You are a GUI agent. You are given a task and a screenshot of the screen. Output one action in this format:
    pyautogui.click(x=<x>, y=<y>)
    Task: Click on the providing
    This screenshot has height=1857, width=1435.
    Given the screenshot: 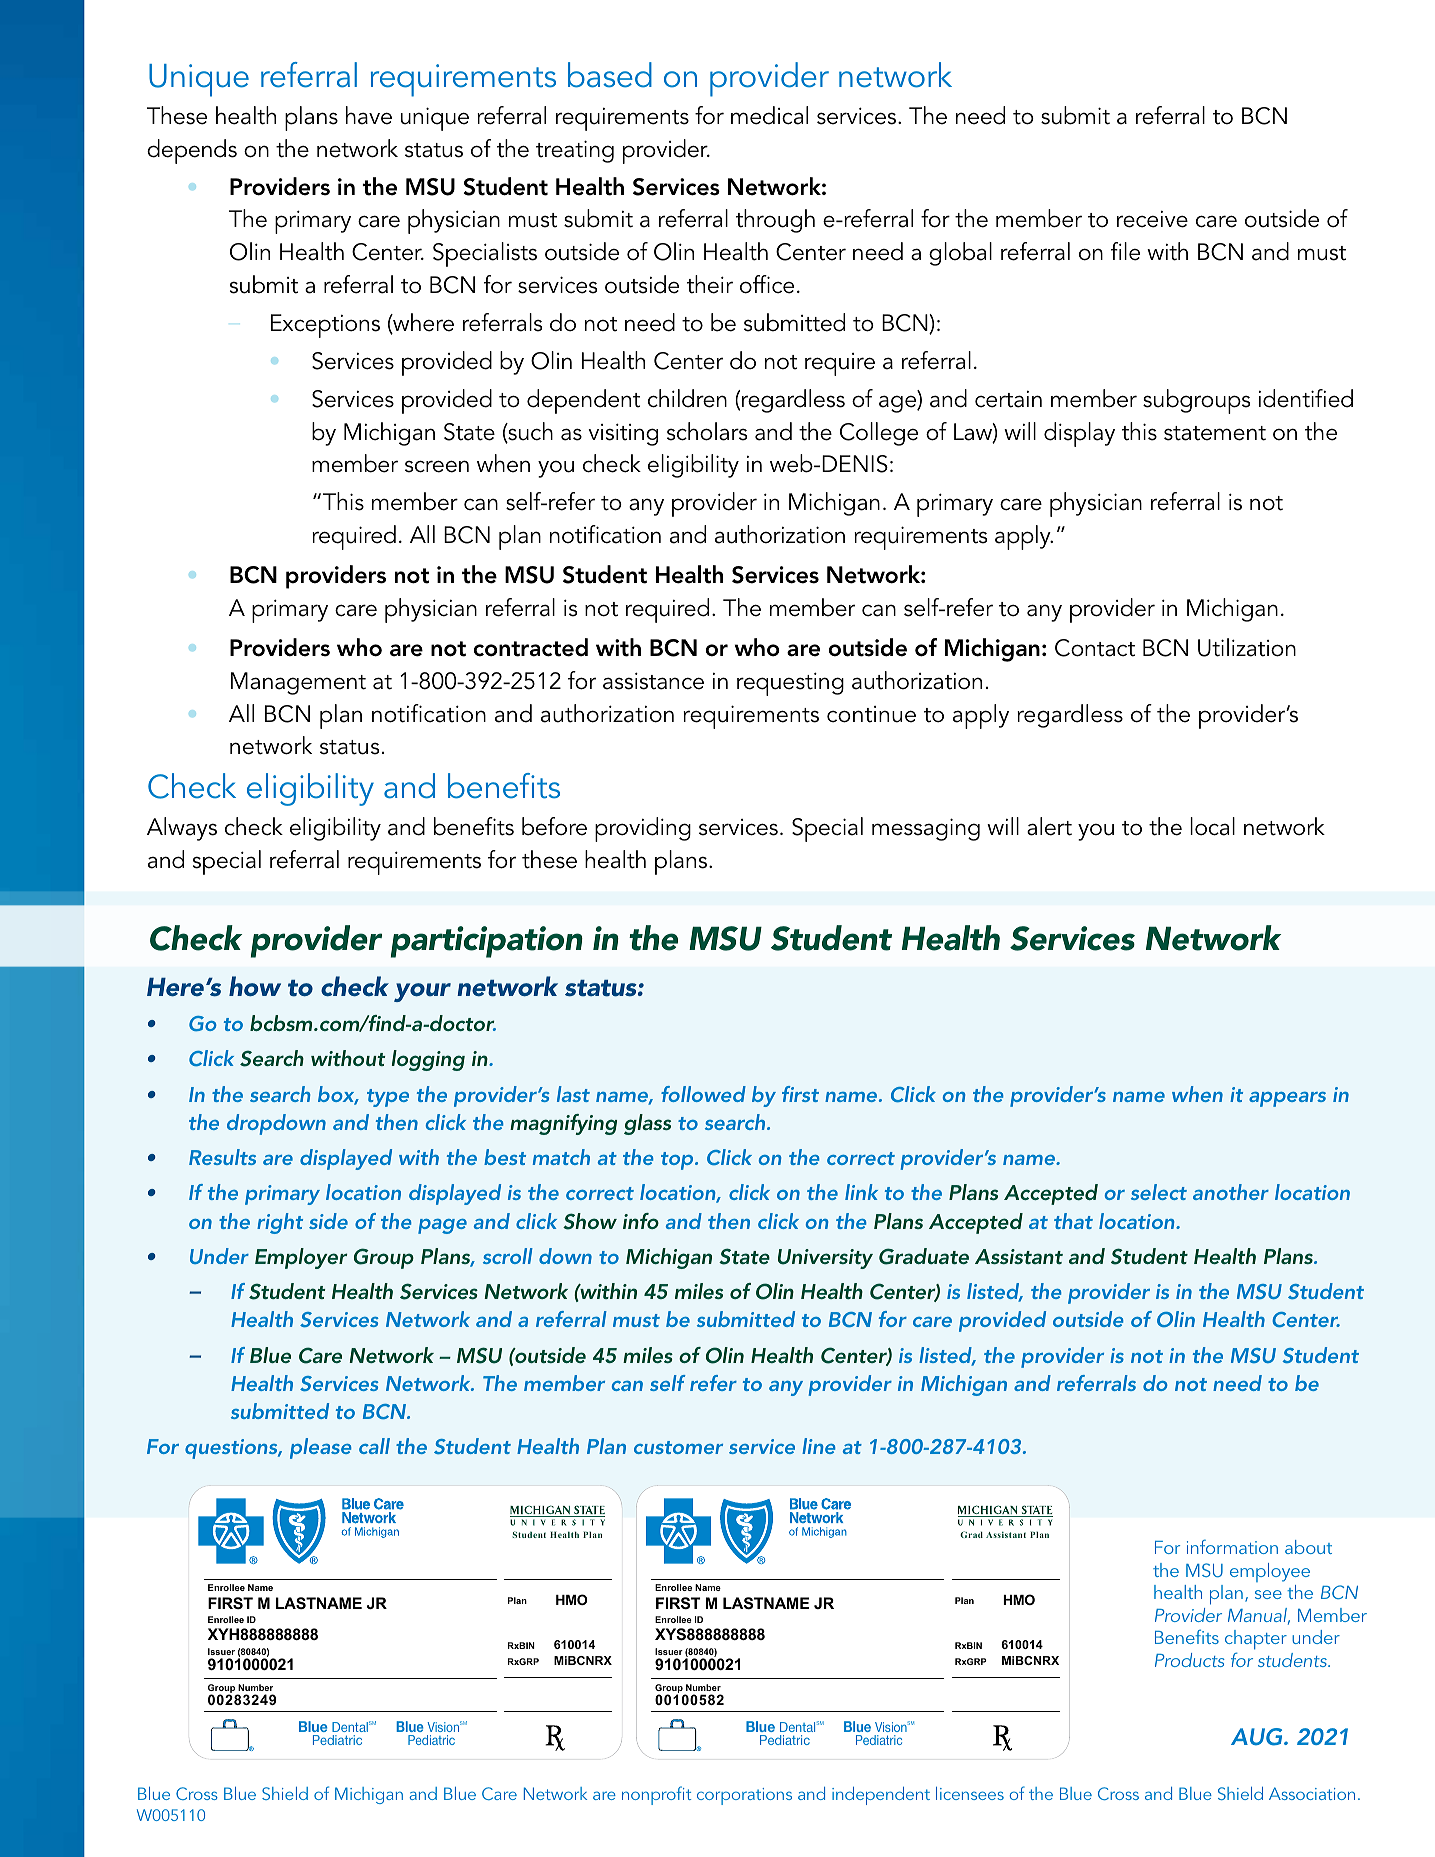 What is the action you would take?
    pyautogui.click(x=643, y=829)
